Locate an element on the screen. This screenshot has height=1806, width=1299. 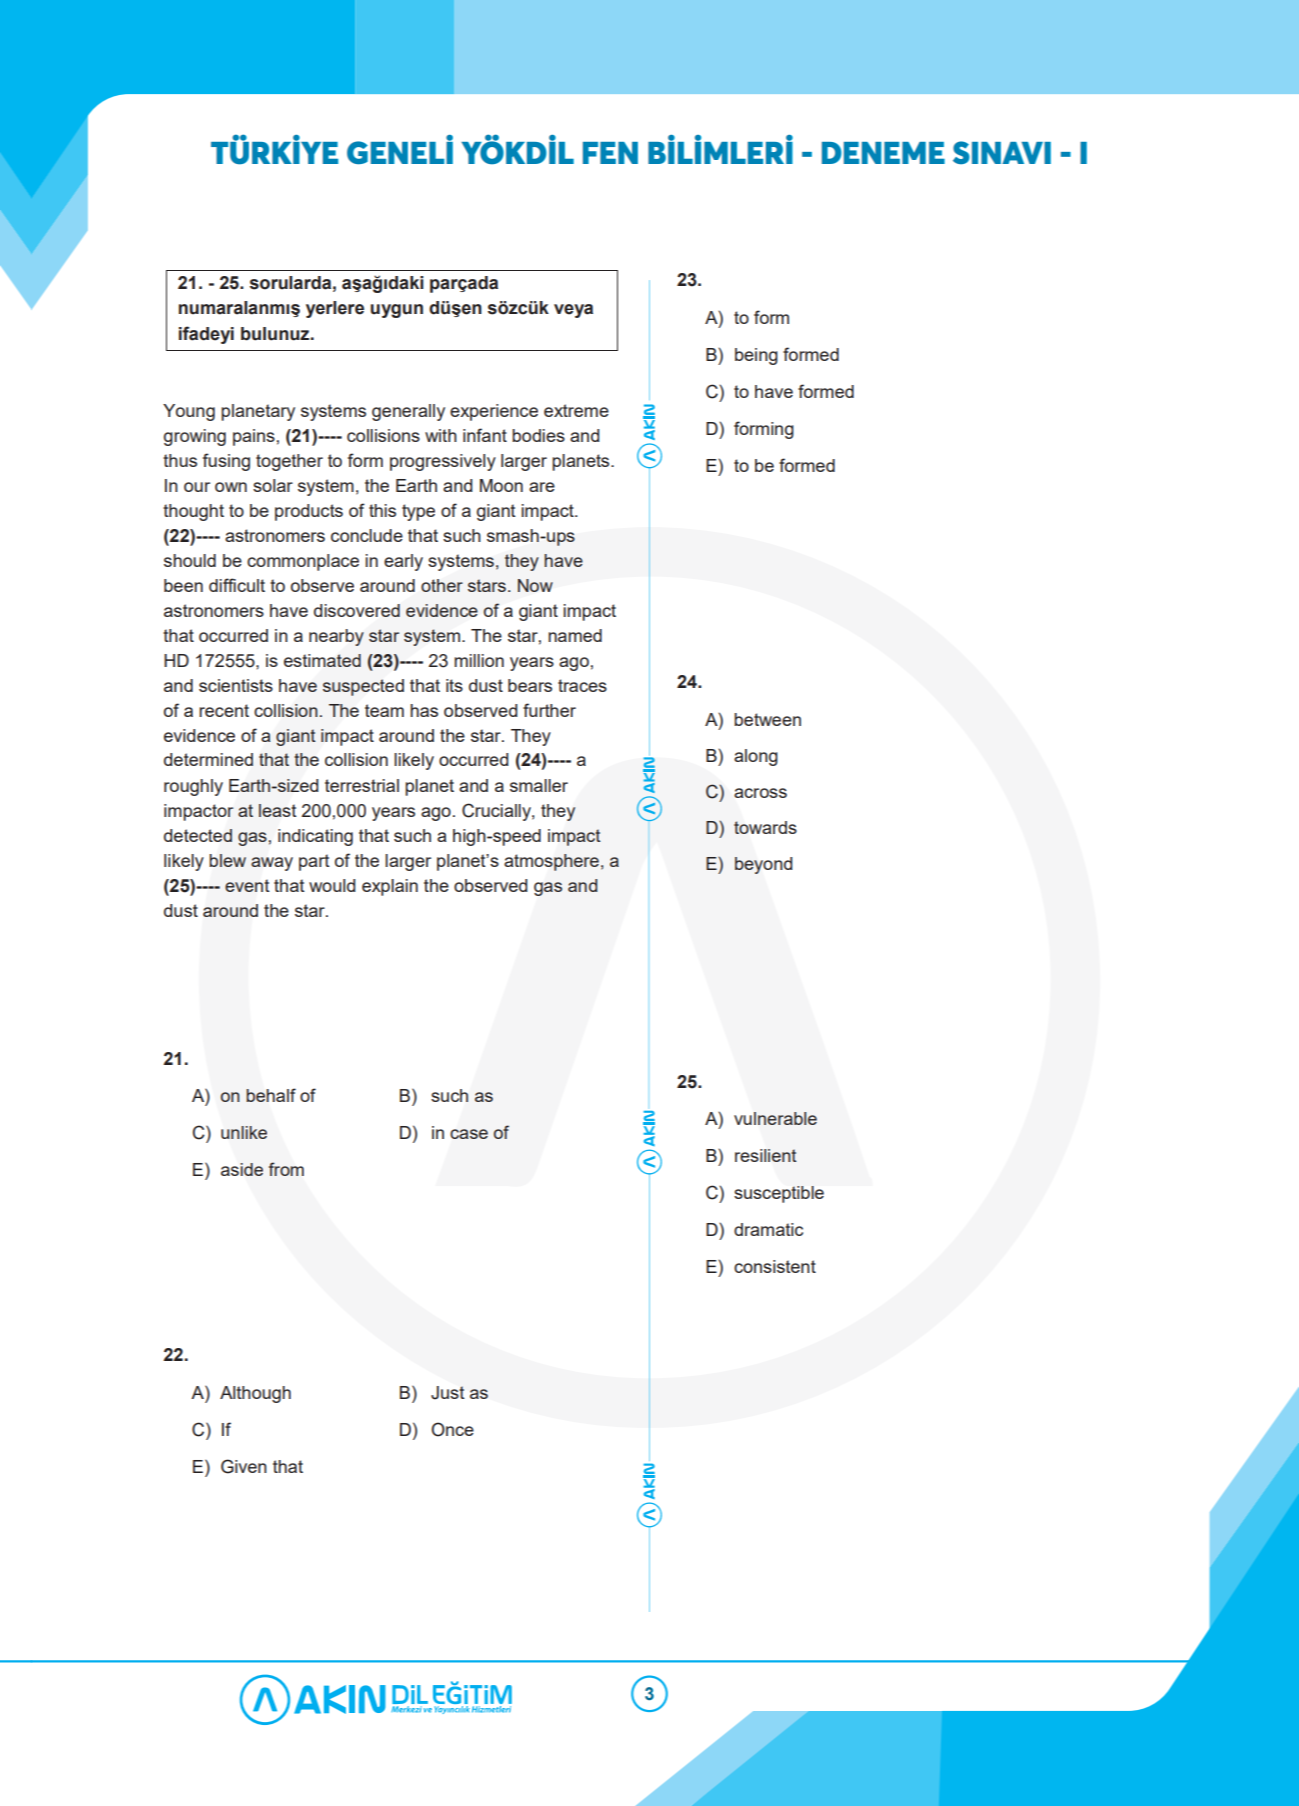
Once is located at coordinates (452, 1429).
